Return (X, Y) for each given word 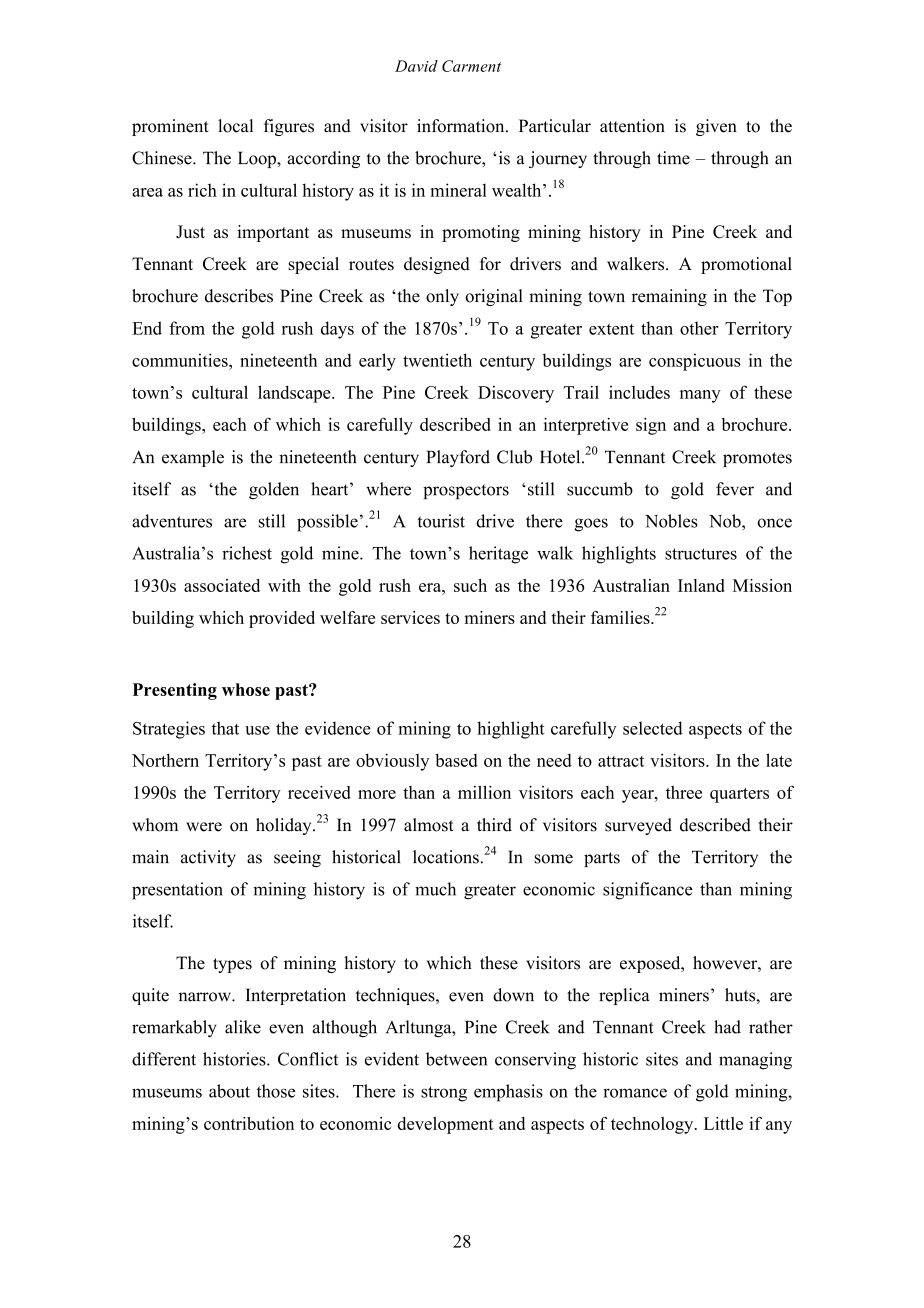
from (187, 328)
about (229, 1091)
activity (208, 858)
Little (723, 1123)
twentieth (437, 360)
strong (444, 1094)
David (416, 66)
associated (222, 585)
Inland (701, 585)
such (470, 585)
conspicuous (695, 362)
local (235, 126)
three (684, 792)
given (716, 127)
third (494, 825)
